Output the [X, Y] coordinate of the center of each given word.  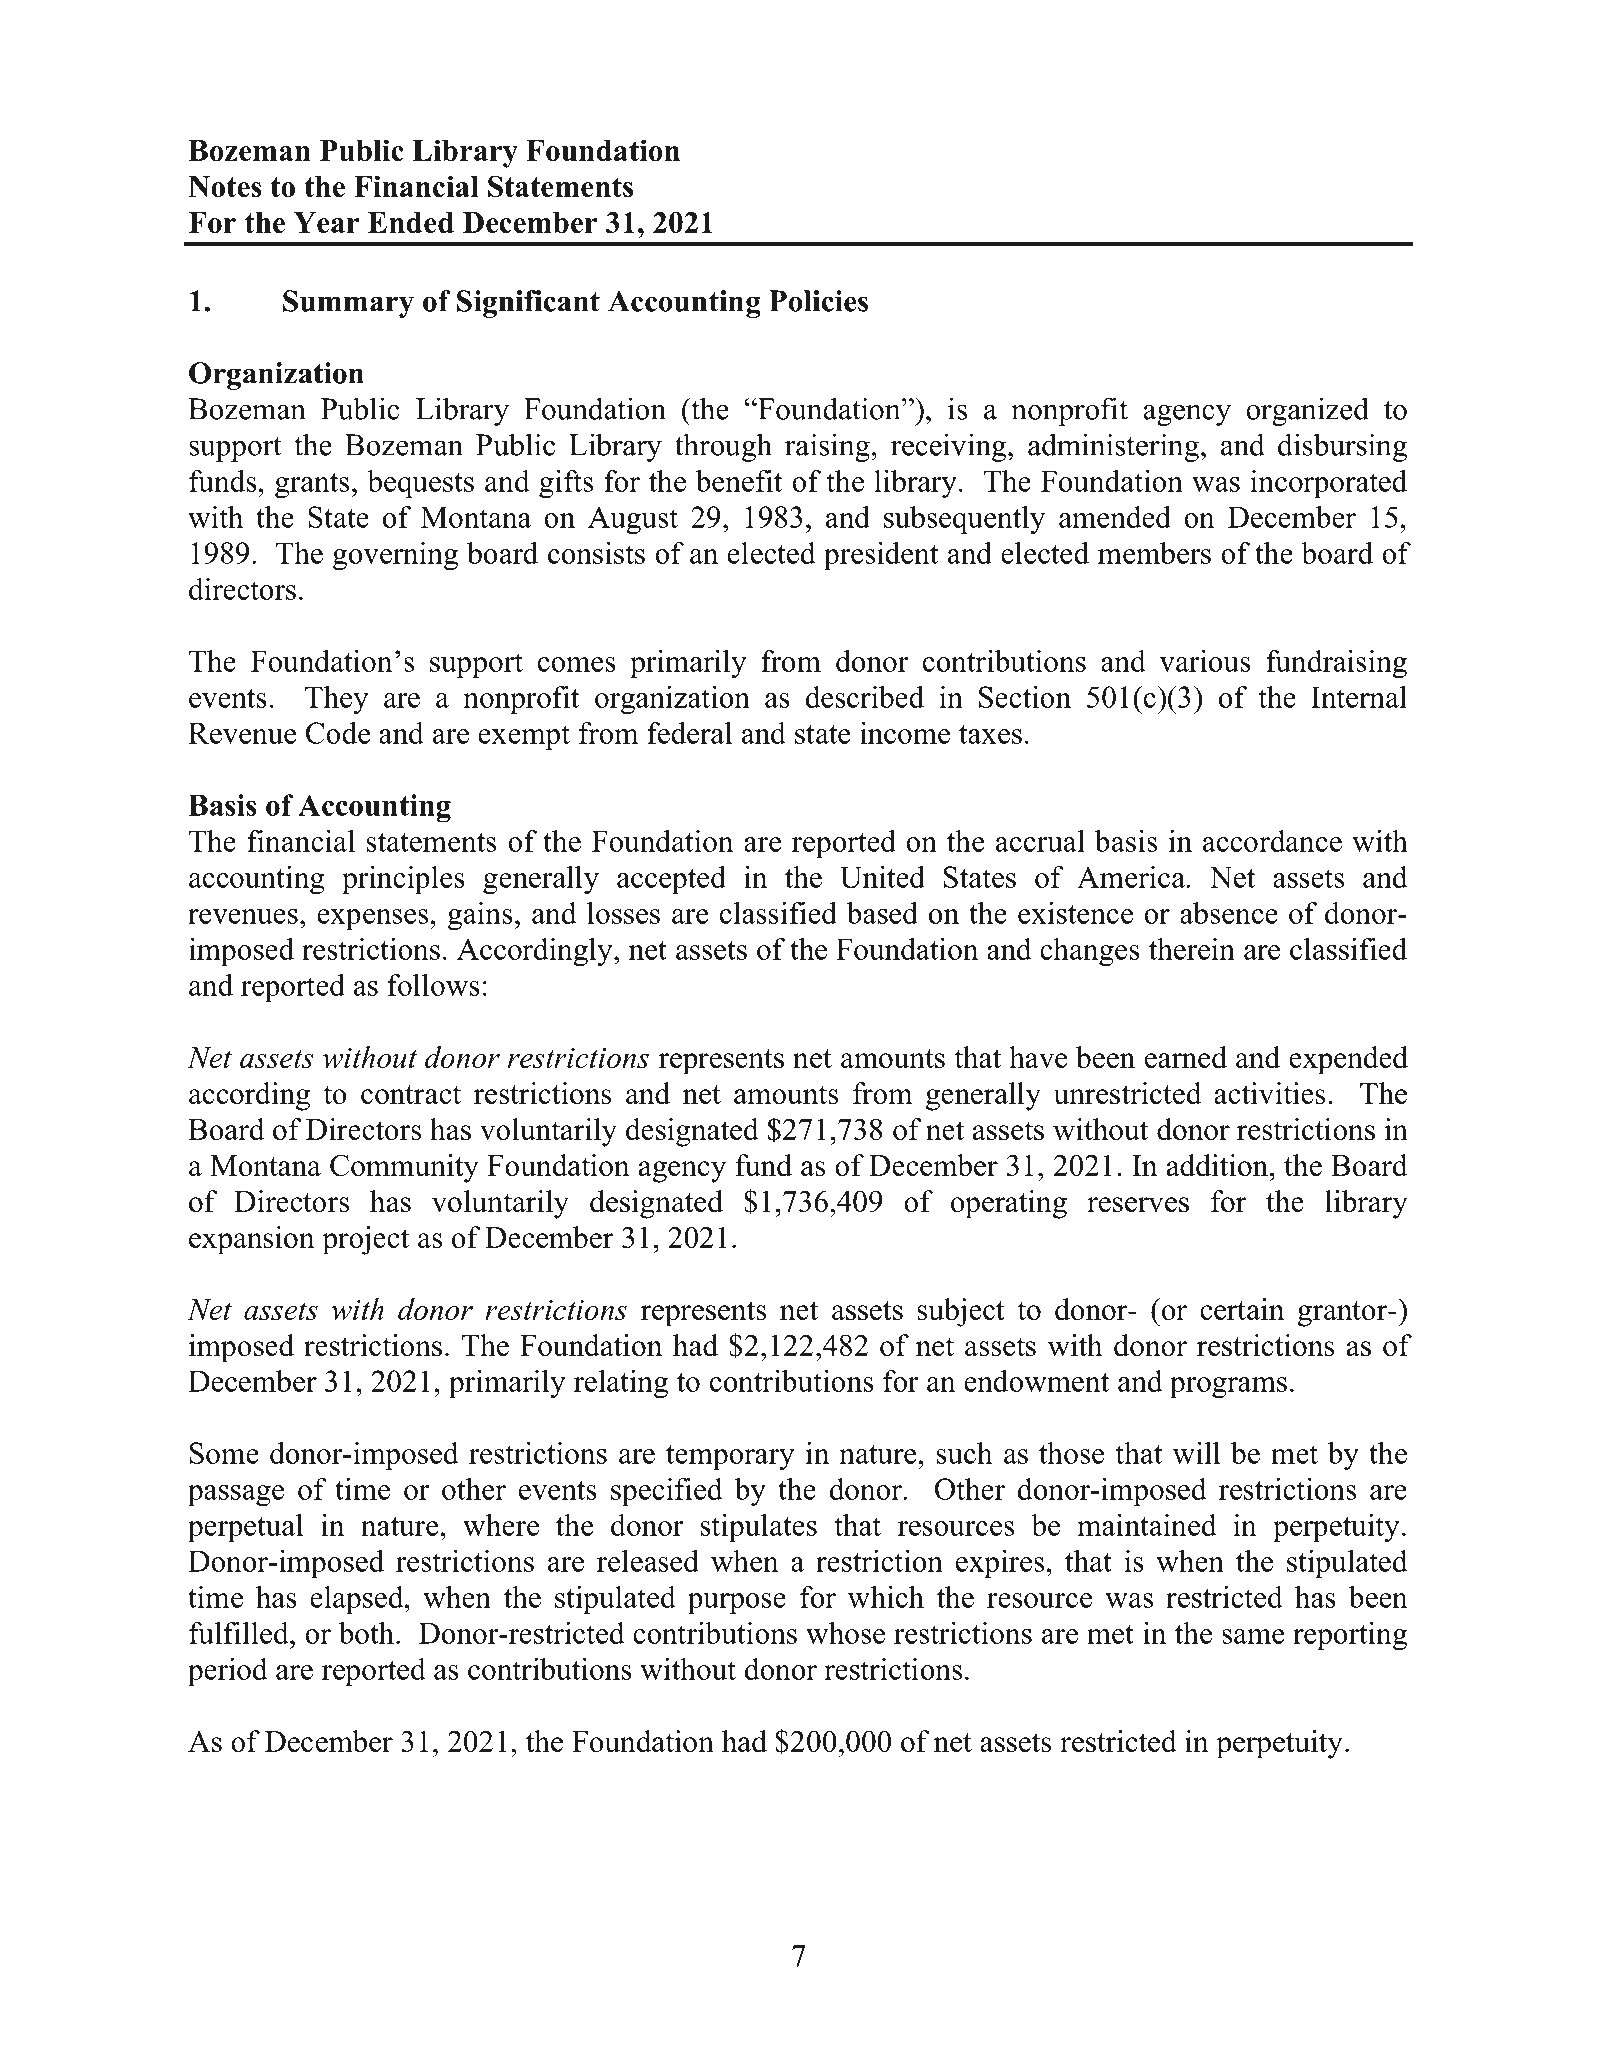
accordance [1272, 841]
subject [961, 1312]
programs [1228, 1388]
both [368, 1633]
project [365, 1240]
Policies [818, 301]
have [1038, 1057]
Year [326, 222]
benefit [739, 481]
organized [1307, 411]
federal [689, 733]
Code [338, 733]
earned [1186, 1057]
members [1154, 553]
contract [411, 1094]
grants [312, 486]
